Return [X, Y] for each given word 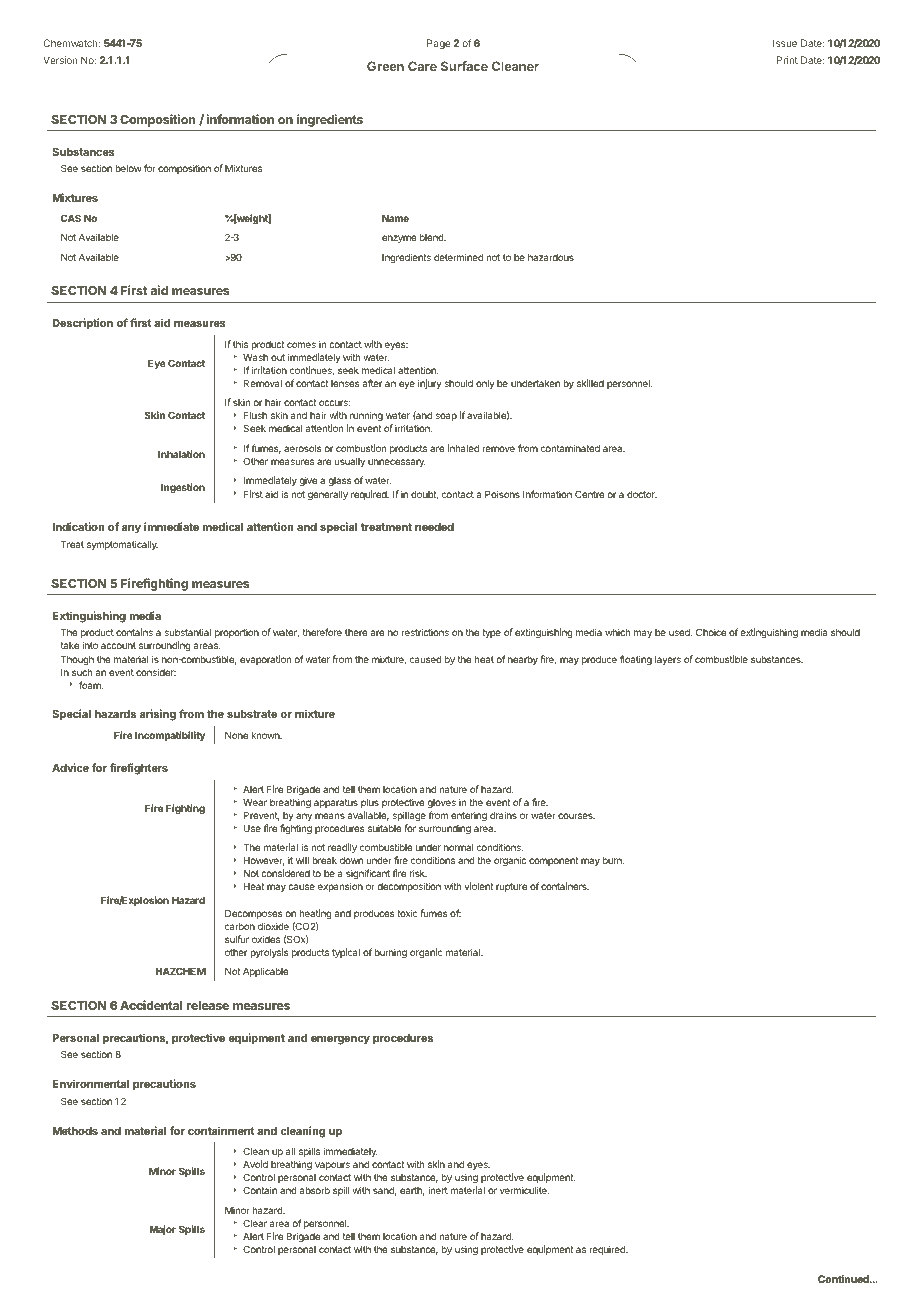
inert [438, 1190]
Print [787, 60]
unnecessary [397, 463]
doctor [642, 494]
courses [576, 816]
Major [163, 1230]
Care [422, 66]
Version [60, 60]
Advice [70, 767]
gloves [442, 803]
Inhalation [181, 454]
